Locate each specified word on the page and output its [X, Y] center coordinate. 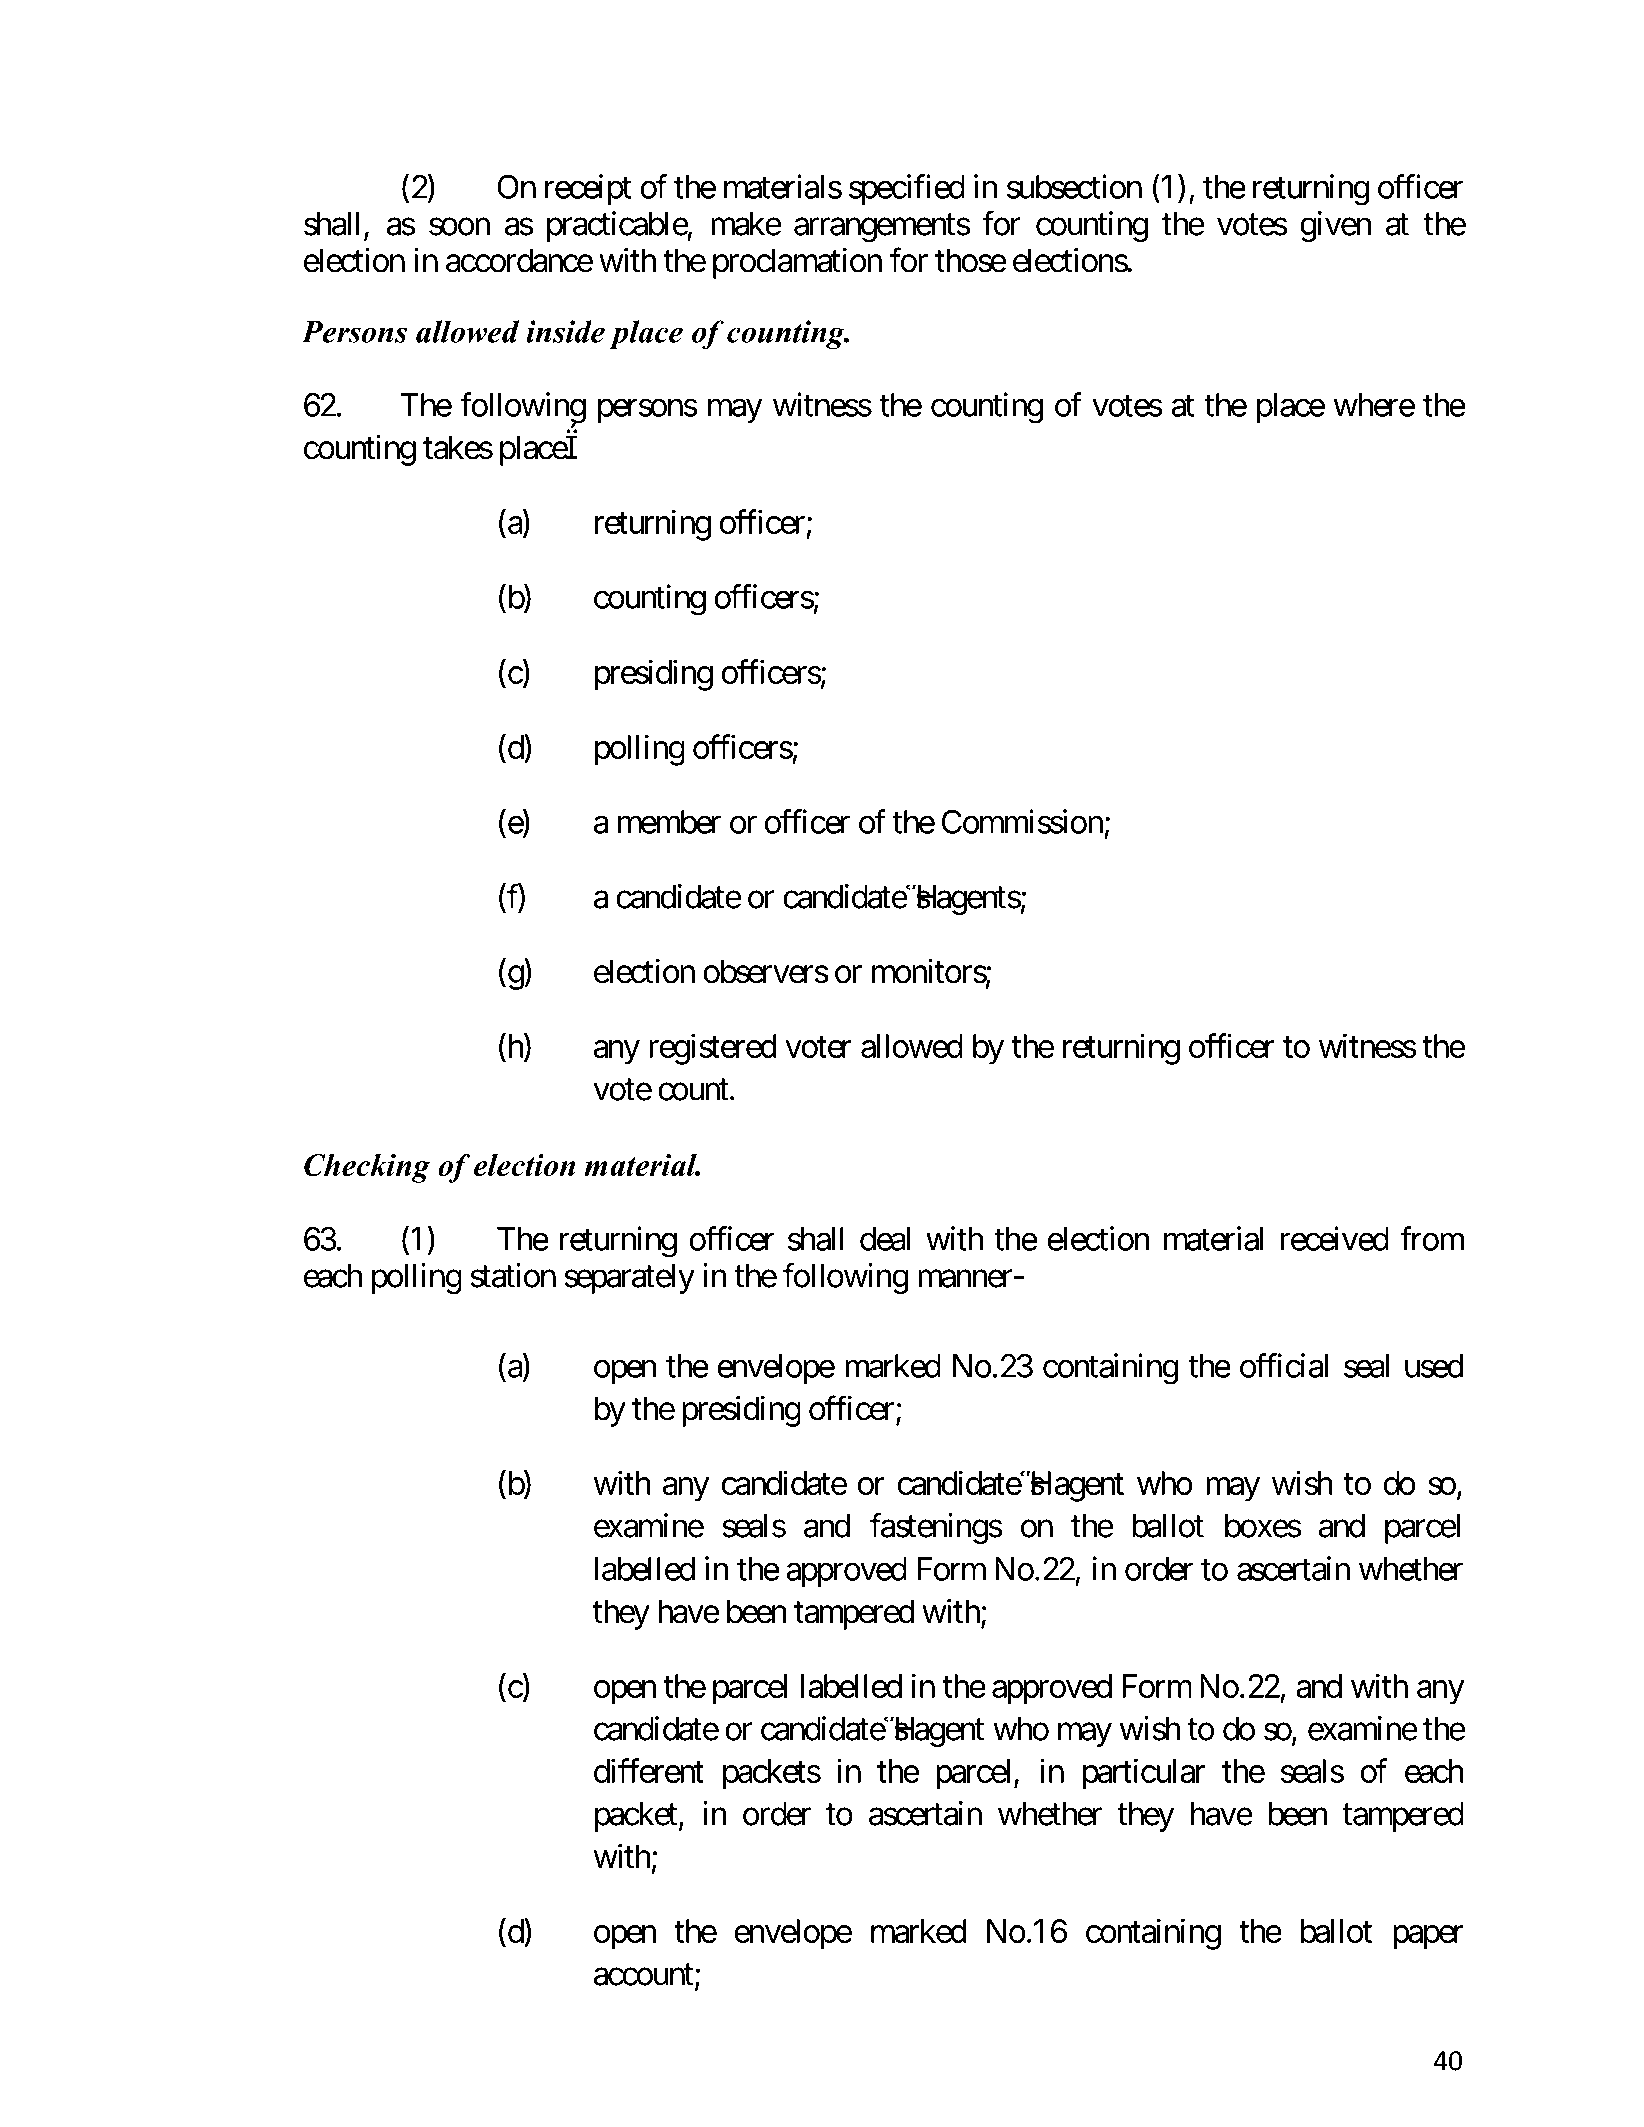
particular [1144, 1774]
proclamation [797, 263]
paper [1428, 1937]
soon [459, 227]
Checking [367, 1168]
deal [885, 1239]
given [1335, 226]
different [649, 1770]
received [1335, 1238]
